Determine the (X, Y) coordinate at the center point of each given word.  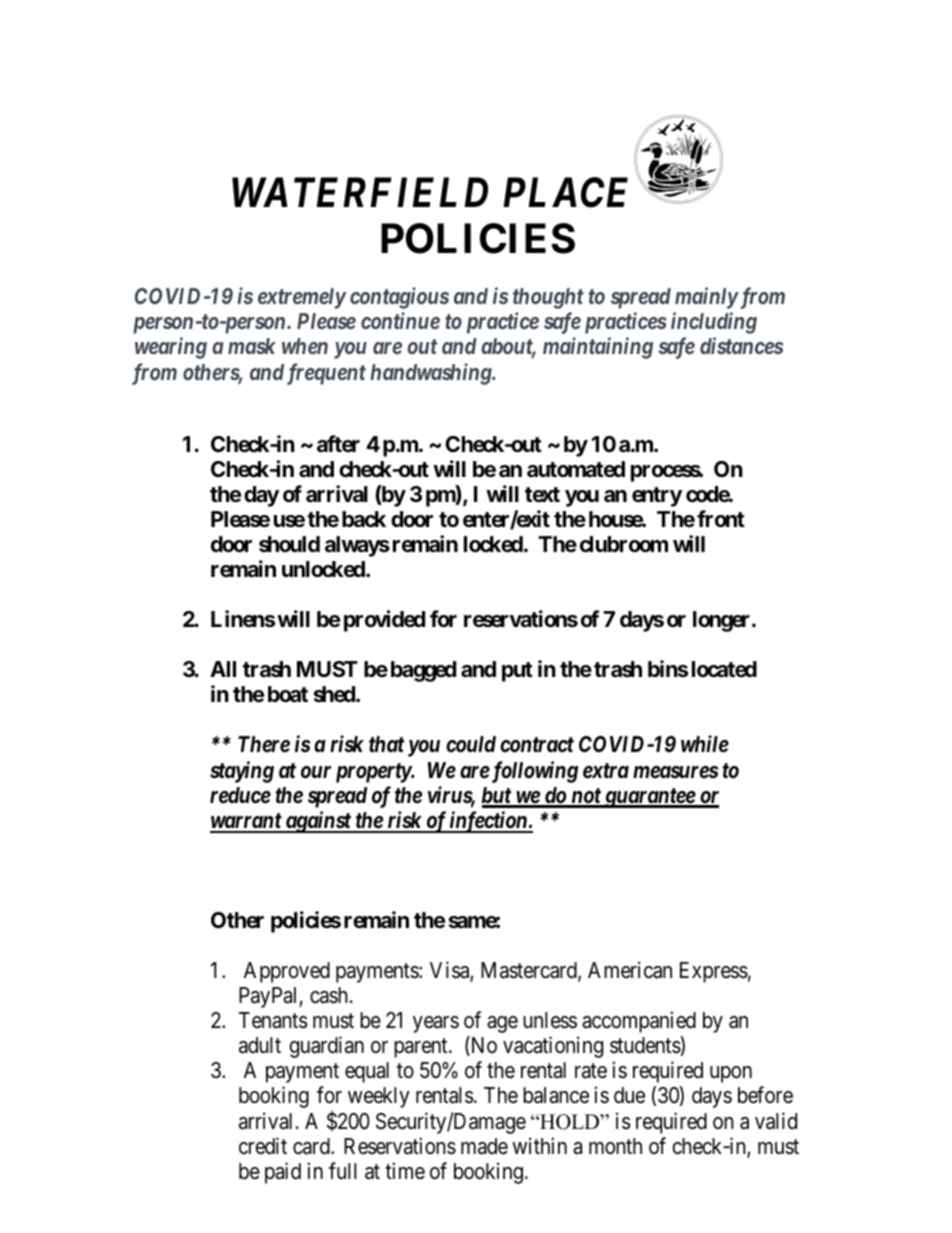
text (542, 494)
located (724, 669)
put (517, 672)
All (223, 669)
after (338, 443)
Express (714, 972)
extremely (302, 298)
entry (657, 497)
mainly (706, 298)
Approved (287, 972)
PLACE (565, 192)
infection (488, 822)
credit (263, 1146)
